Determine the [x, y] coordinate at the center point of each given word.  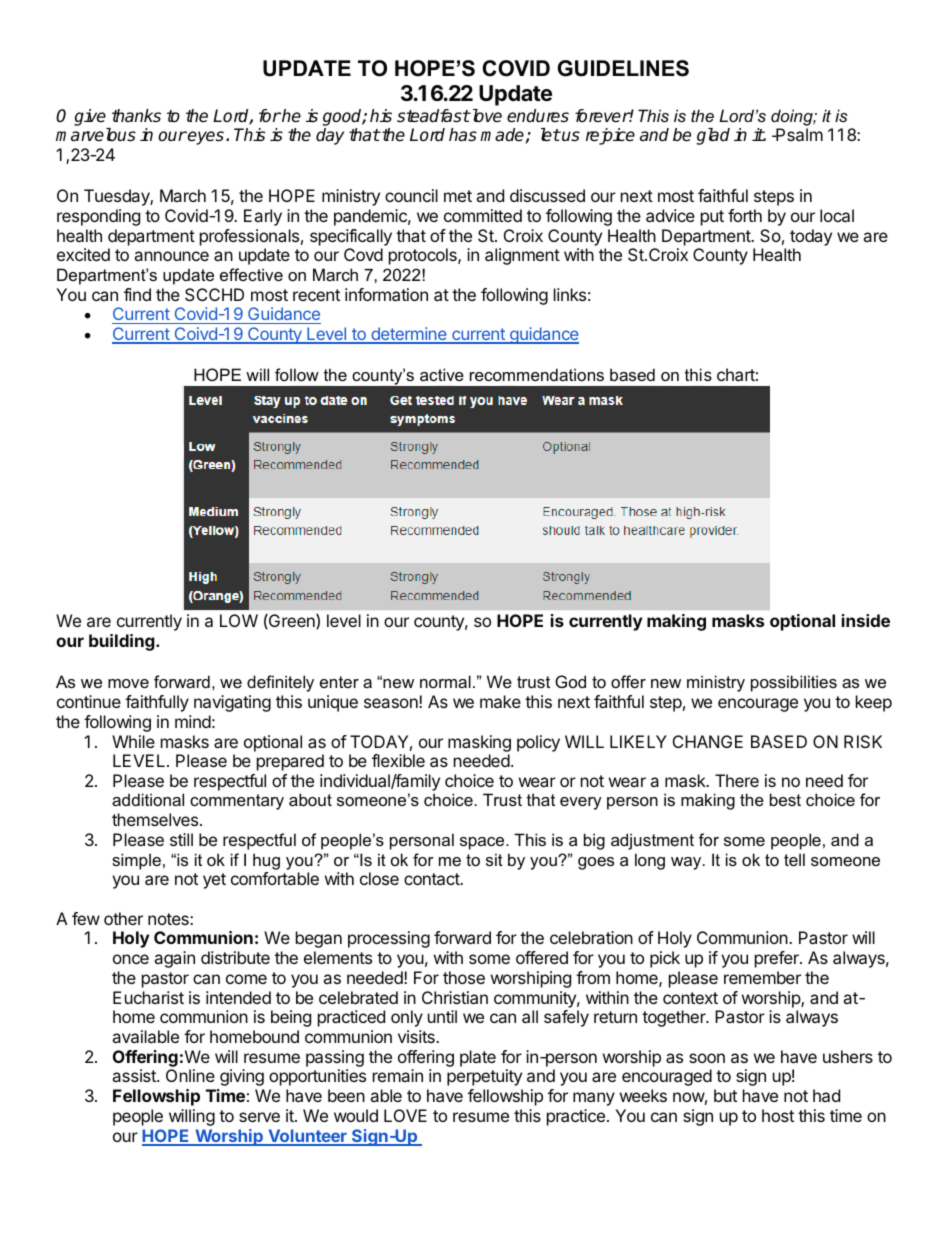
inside [866, 620]
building [122, 642]
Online [190, 1075]
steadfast [433, 116]
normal [445, 681]
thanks [136, 116]
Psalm [798, 134]
